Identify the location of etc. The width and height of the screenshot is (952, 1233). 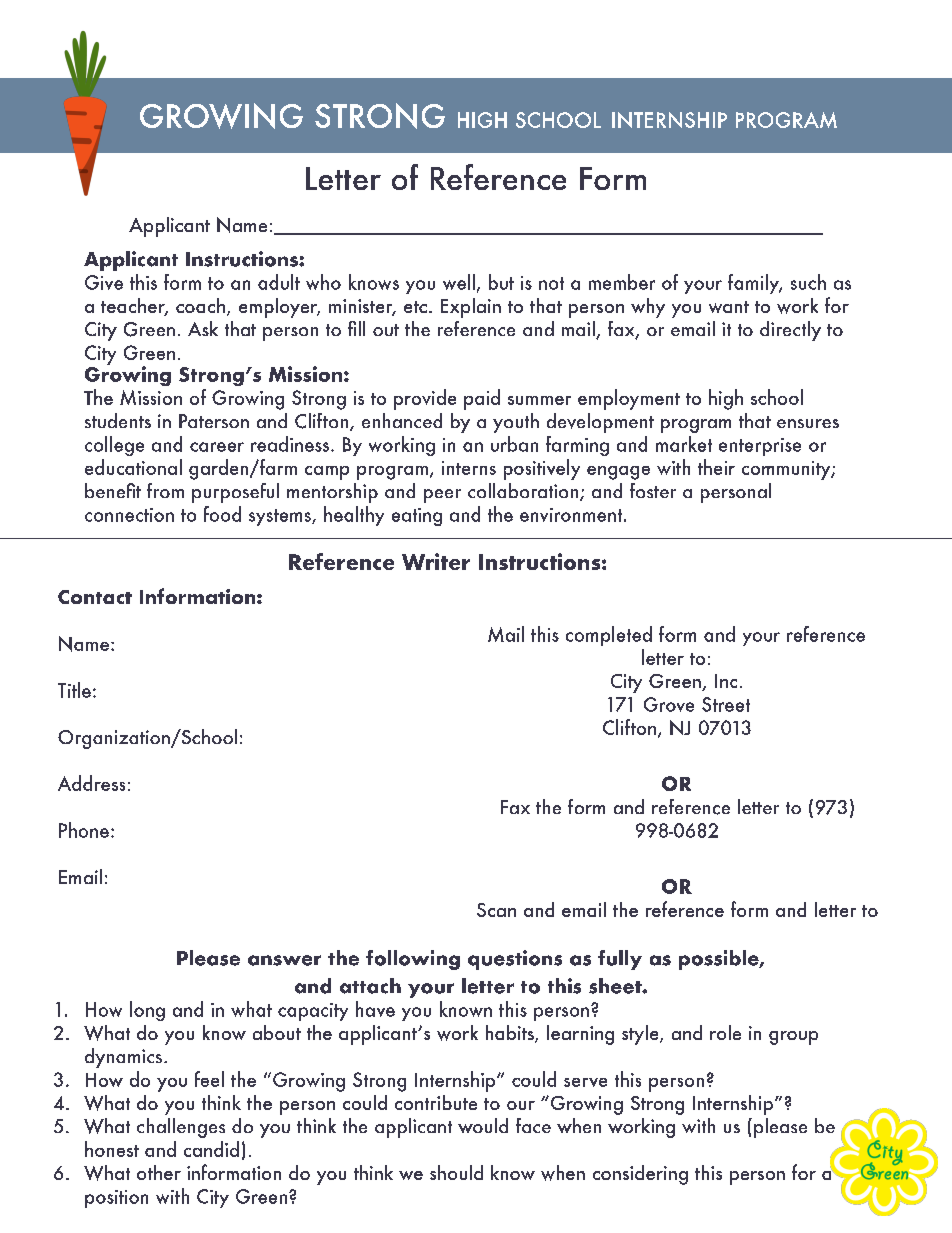
(415, 307).
